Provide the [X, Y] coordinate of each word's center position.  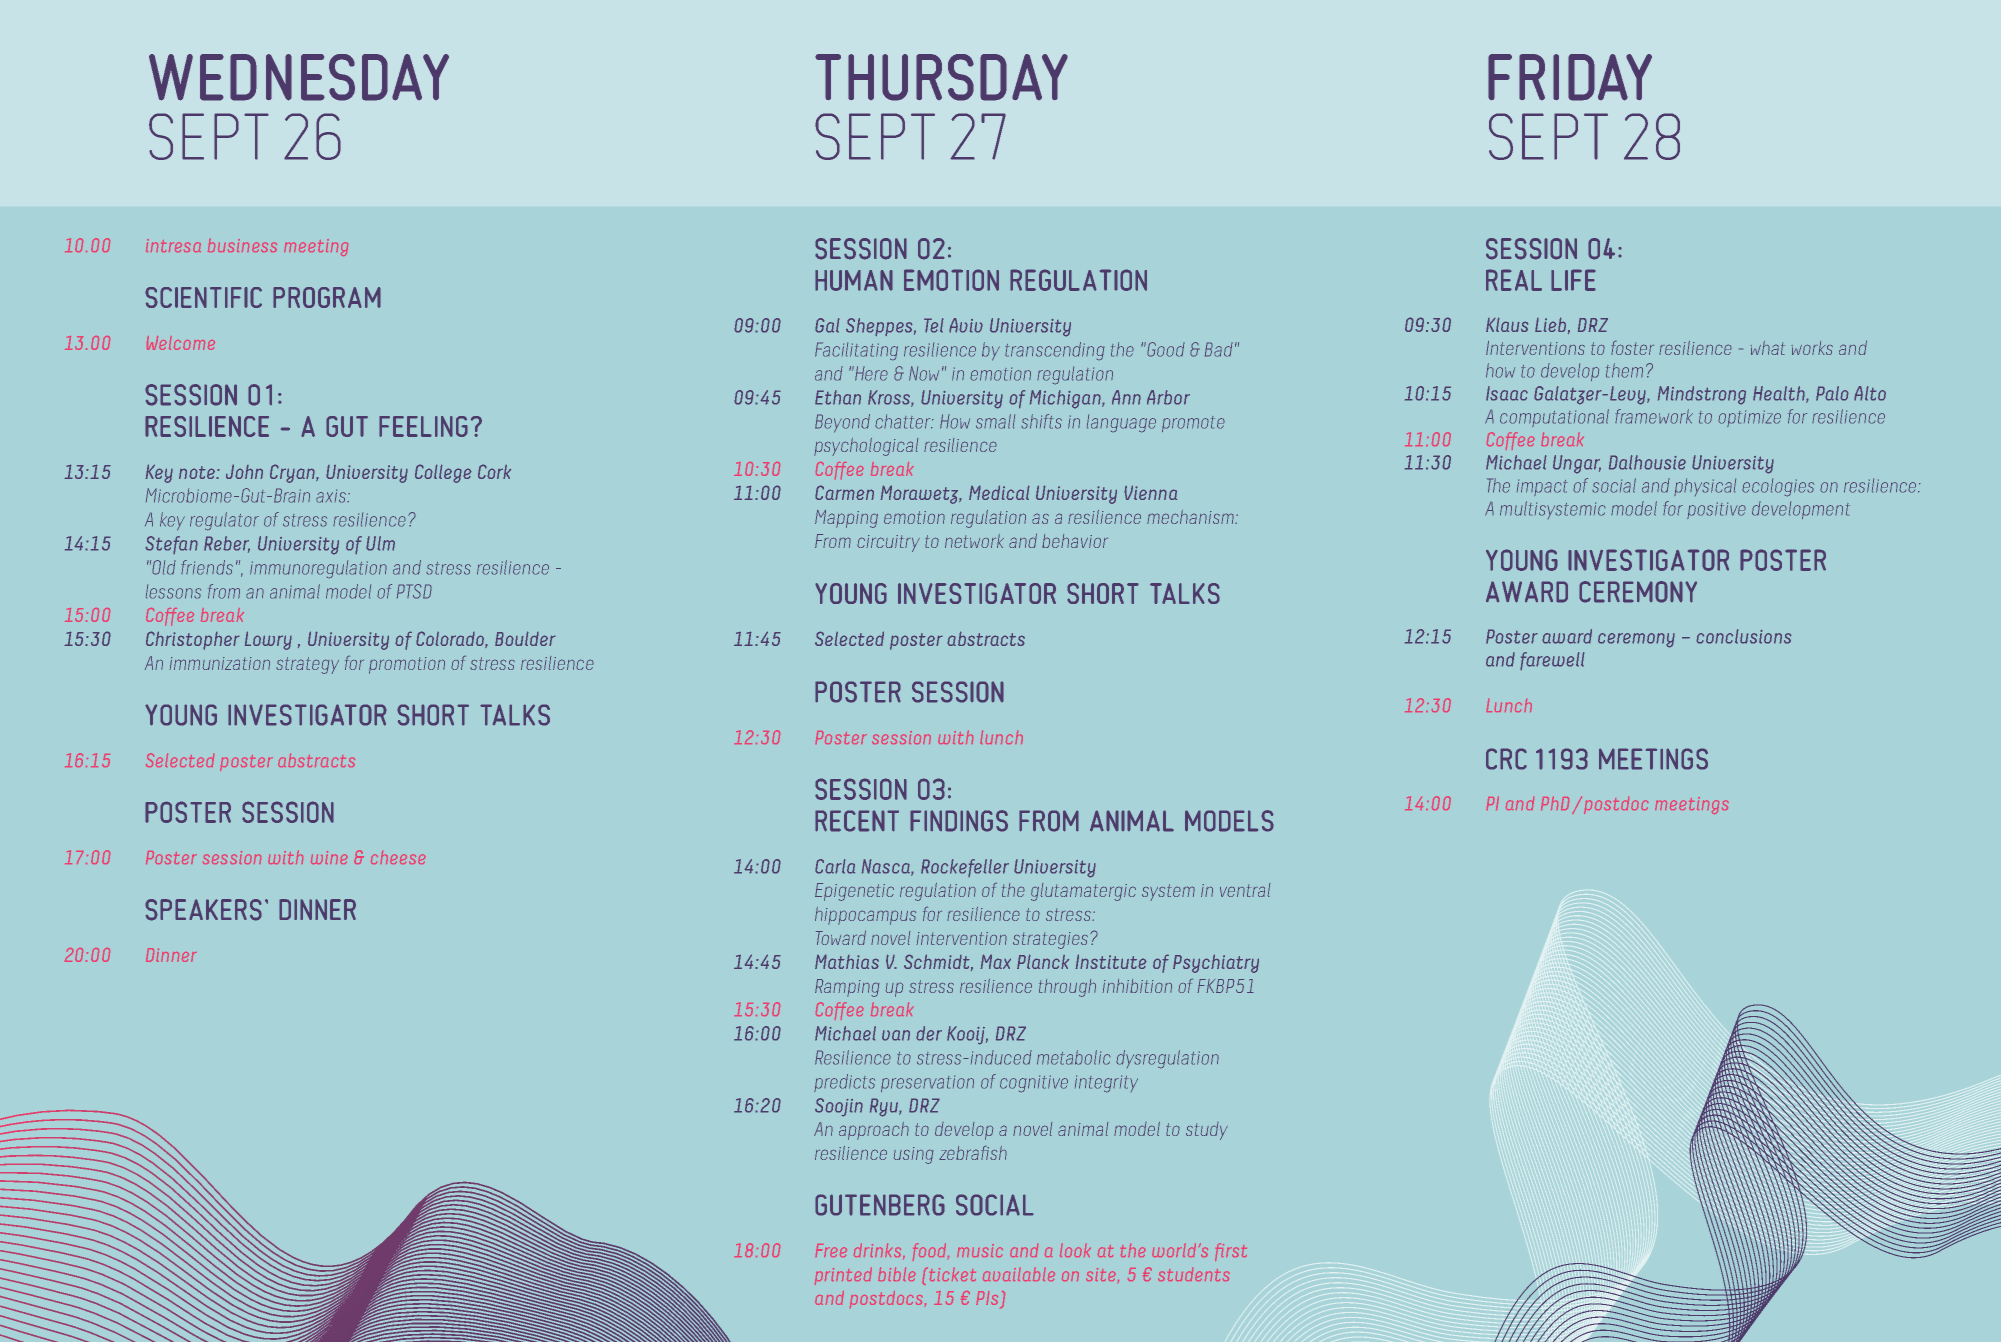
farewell [1552, 661]
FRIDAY [1570, 77]
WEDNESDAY [299, 77]
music [980, 1250]
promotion [407, 665]
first [1231, 1252]
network [974, 541]
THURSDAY [941, 77]
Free [831, 1250]
